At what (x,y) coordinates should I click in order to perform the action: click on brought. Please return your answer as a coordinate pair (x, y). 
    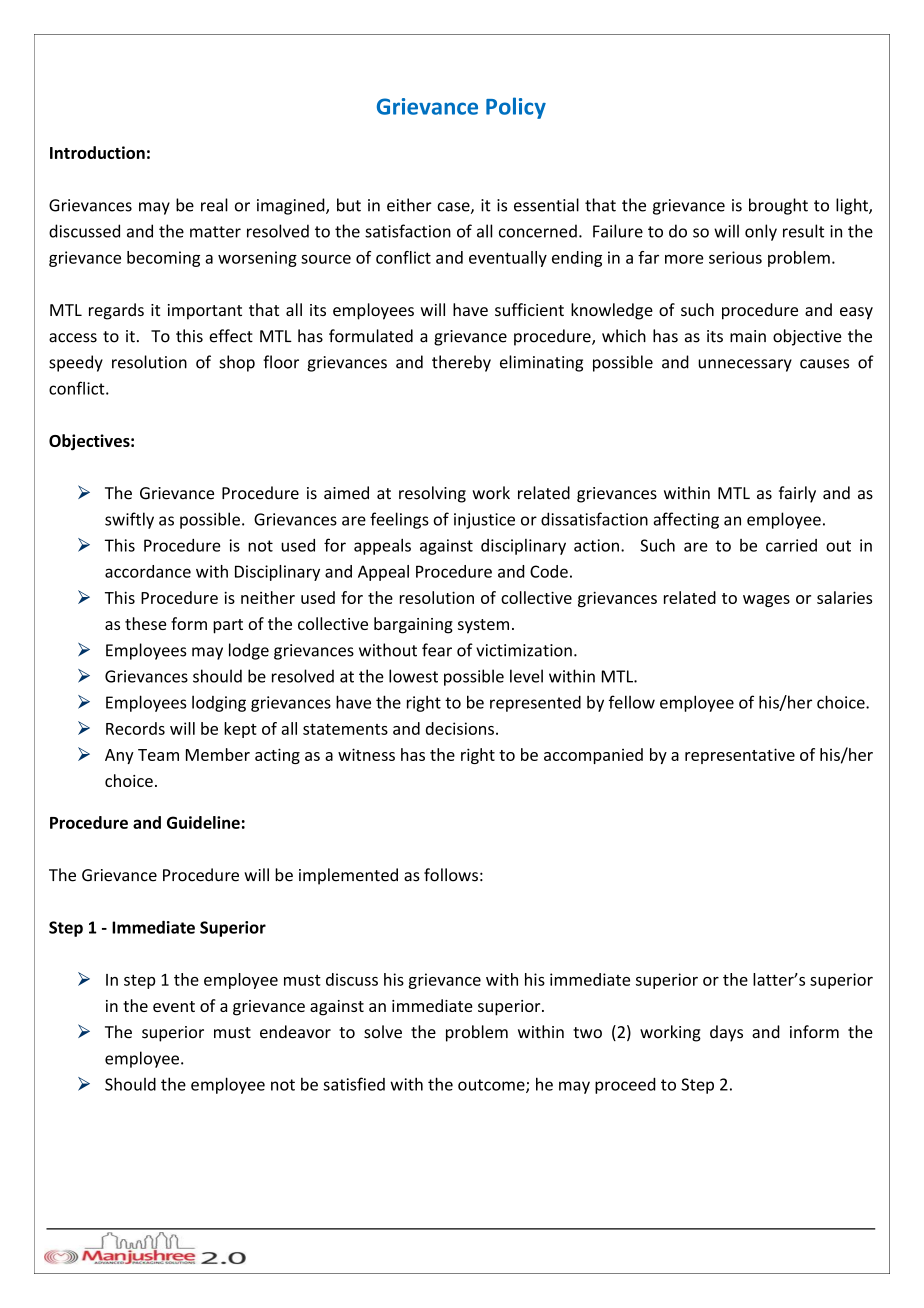
    Looking at the image, I should click on (778, 206).
